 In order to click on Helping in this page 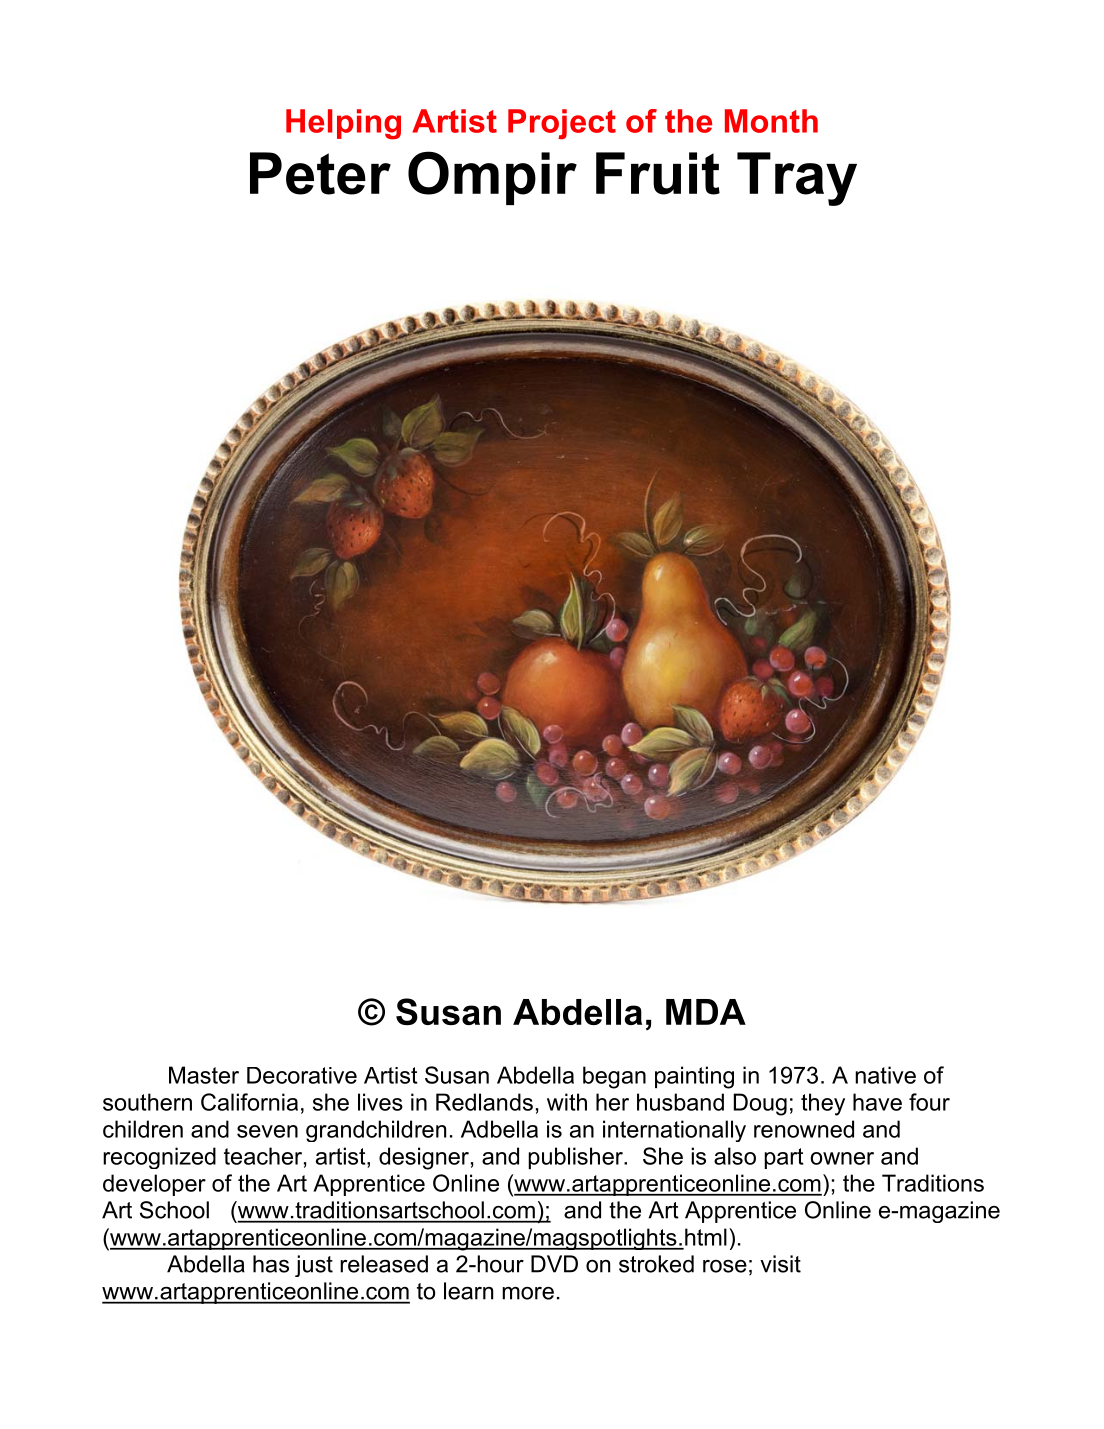, I will do `click(343, 124)`.
